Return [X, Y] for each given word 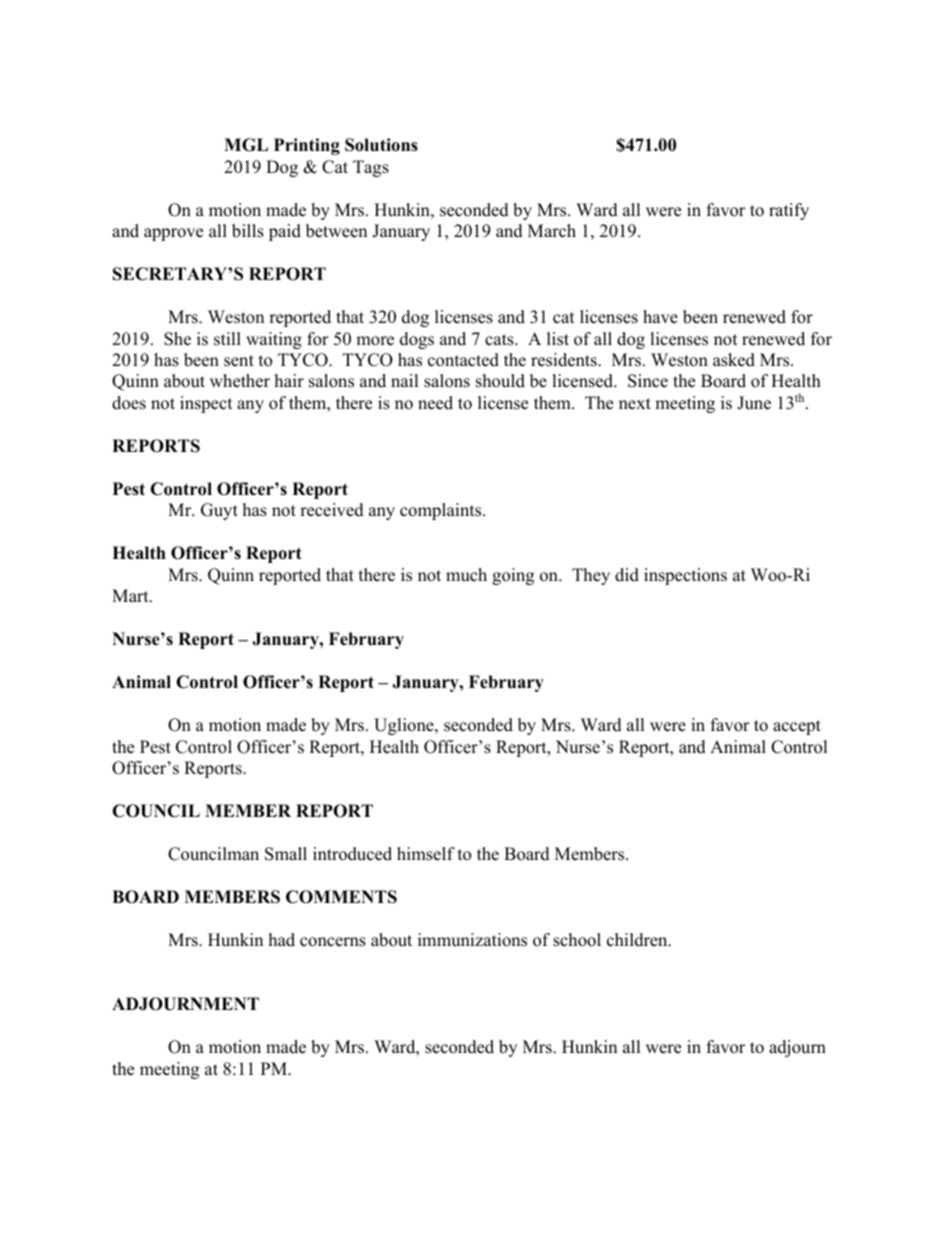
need [435, 403]
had [282, 940]
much [466, 575]
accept [797, 727]
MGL [246, 145]
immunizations [472, 940]
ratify [789, 211]
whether [240, 381]
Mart [131, 595]
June [754, 403]
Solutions [381, 145]
